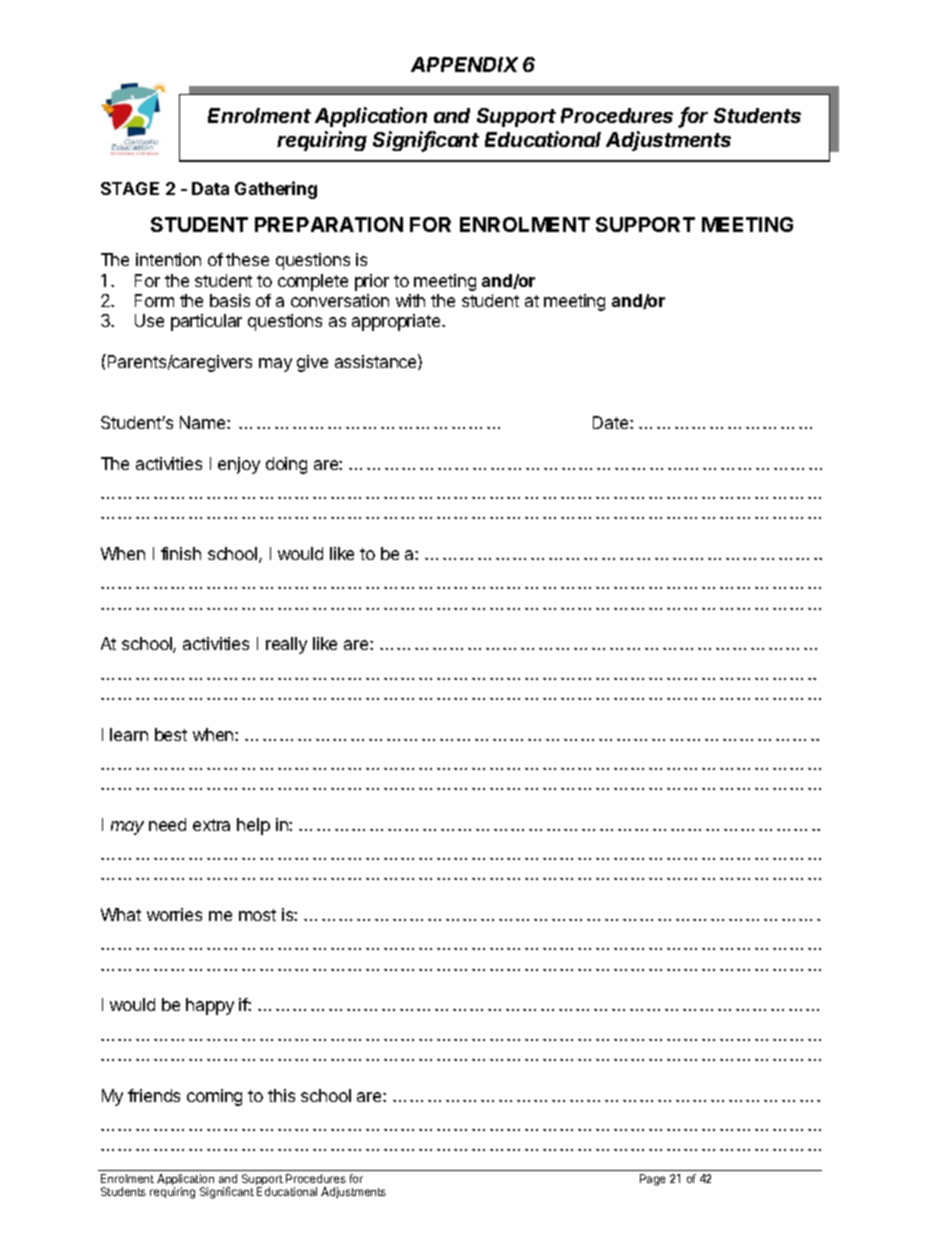  I want to click on Page, so click(652, 1180).
